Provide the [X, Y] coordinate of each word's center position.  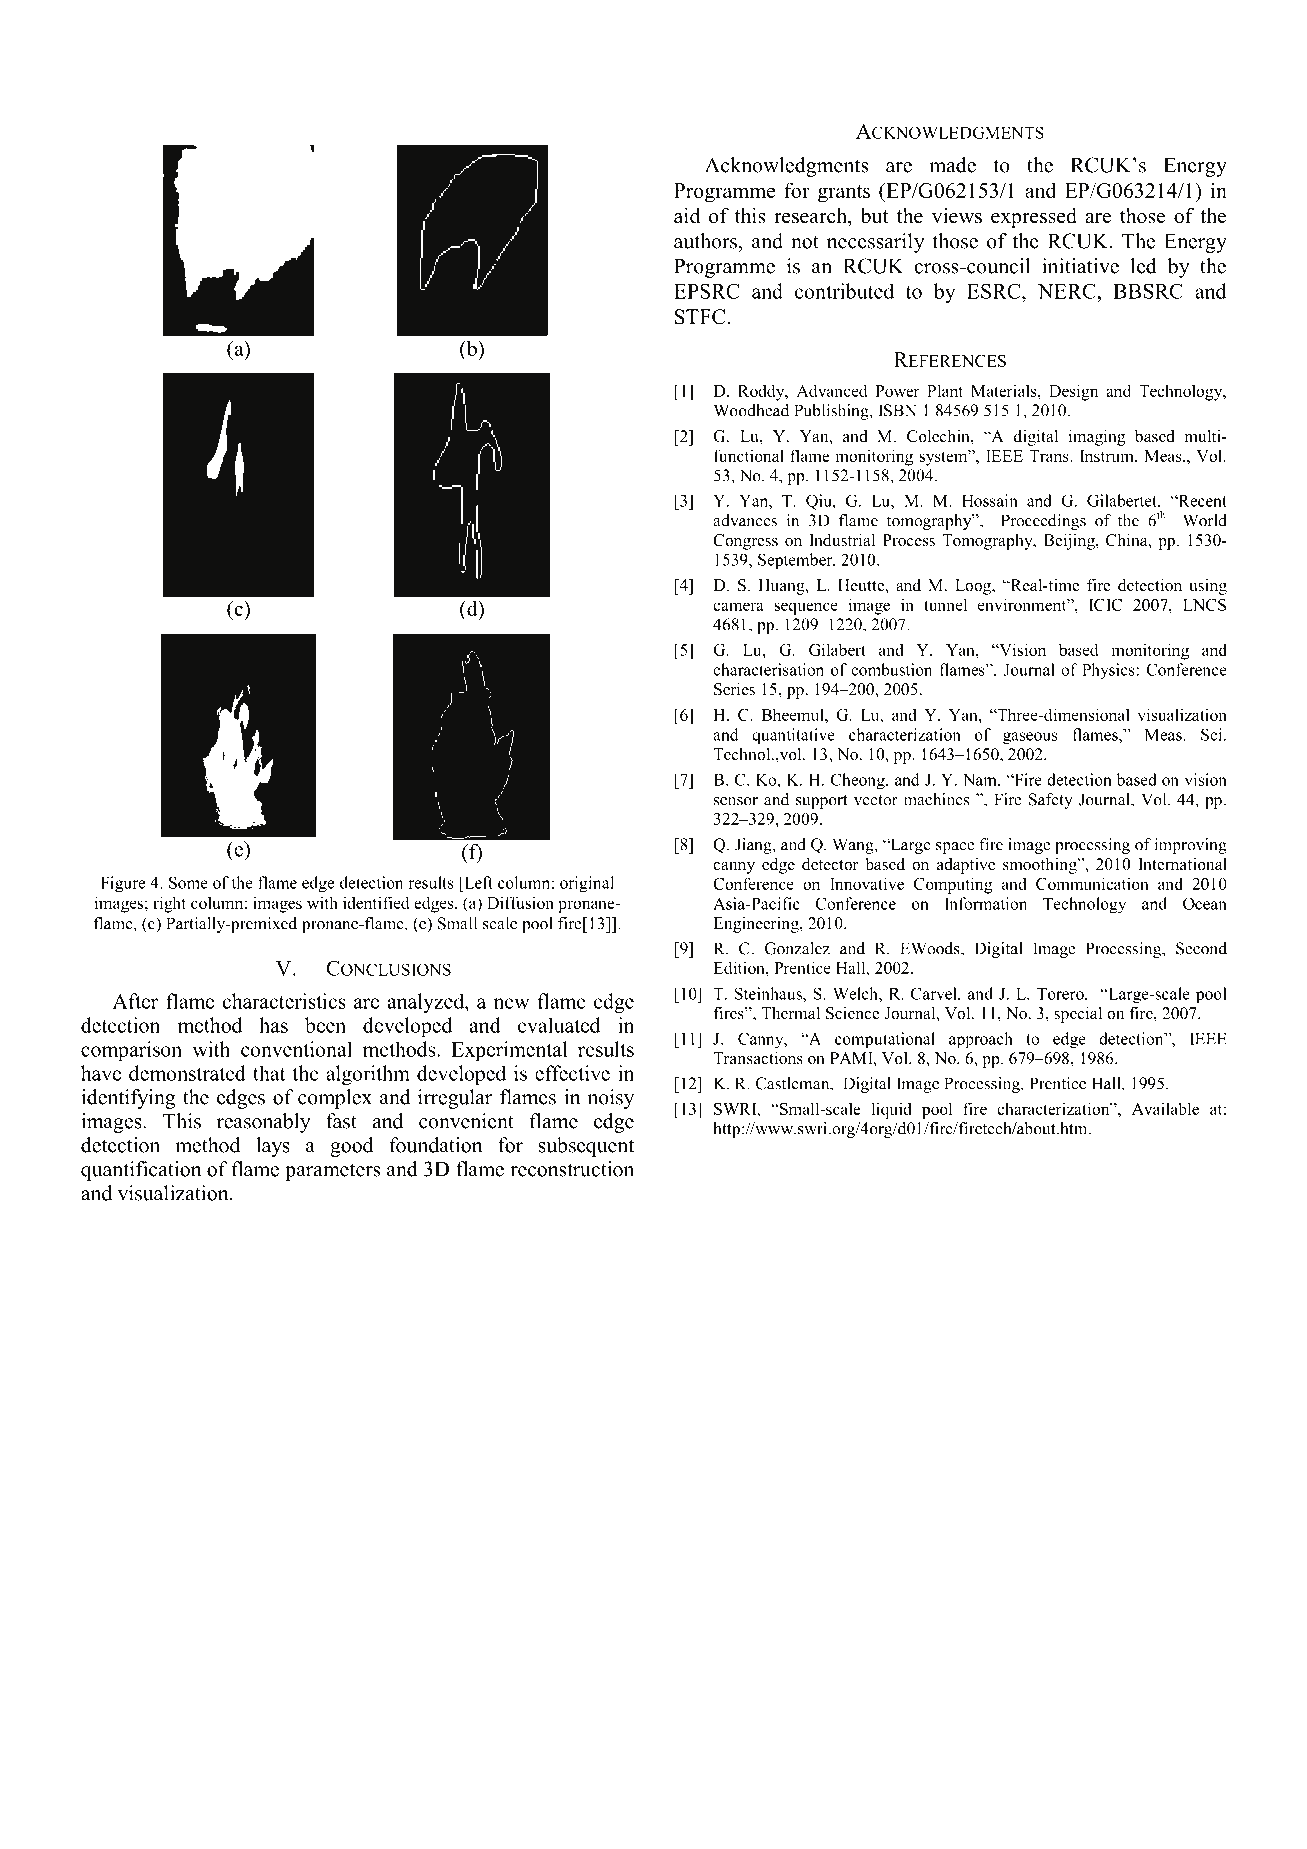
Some [188, 882]
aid [687, 216]
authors [707, 241]
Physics [1108, 671]
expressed [1034, 218]
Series [734, 689]
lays [273, 1147]
